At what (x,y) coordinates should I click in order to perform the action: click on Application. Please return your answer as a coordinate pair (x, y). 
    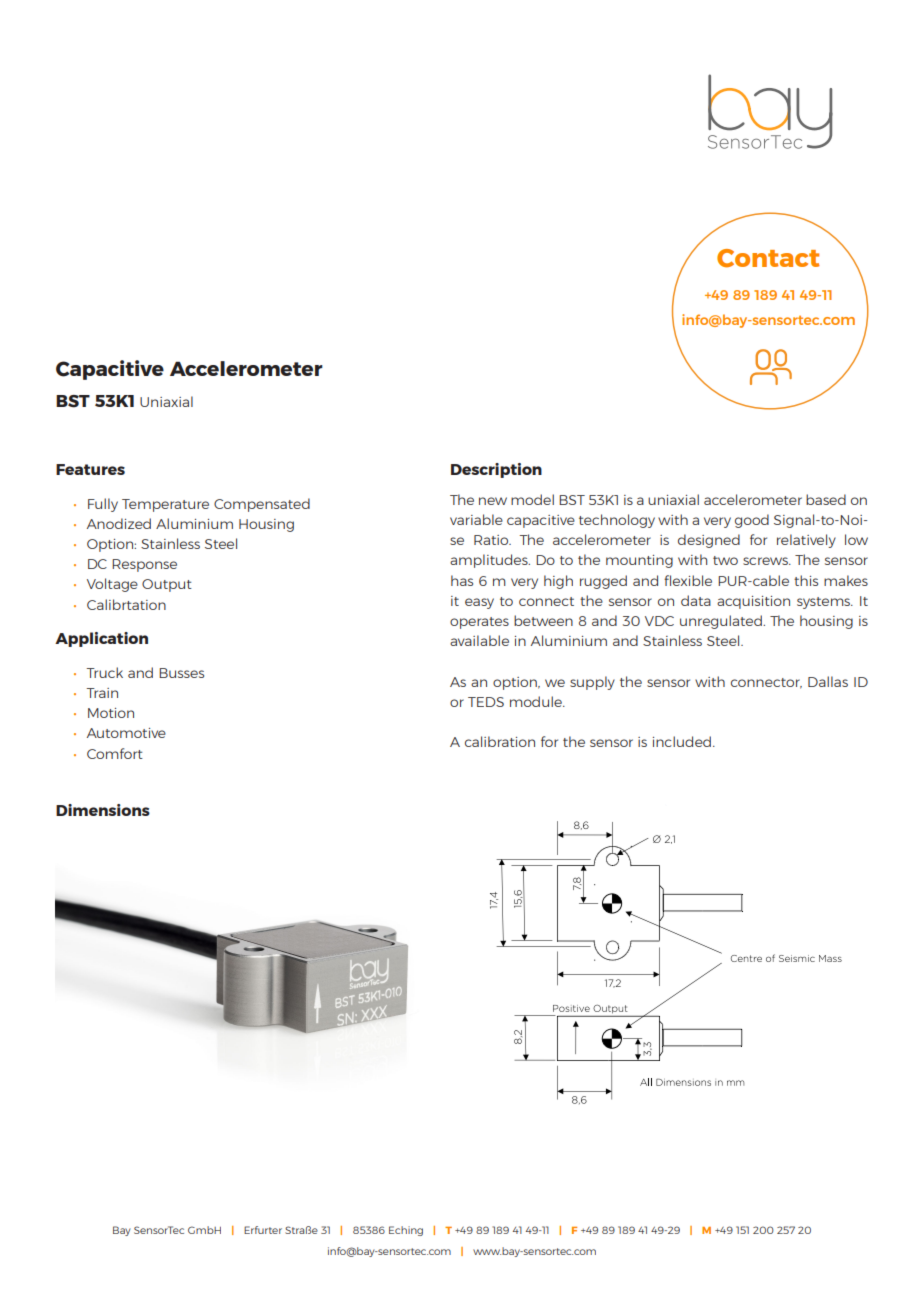
    Looking at the image, I should click on (101, 639).
